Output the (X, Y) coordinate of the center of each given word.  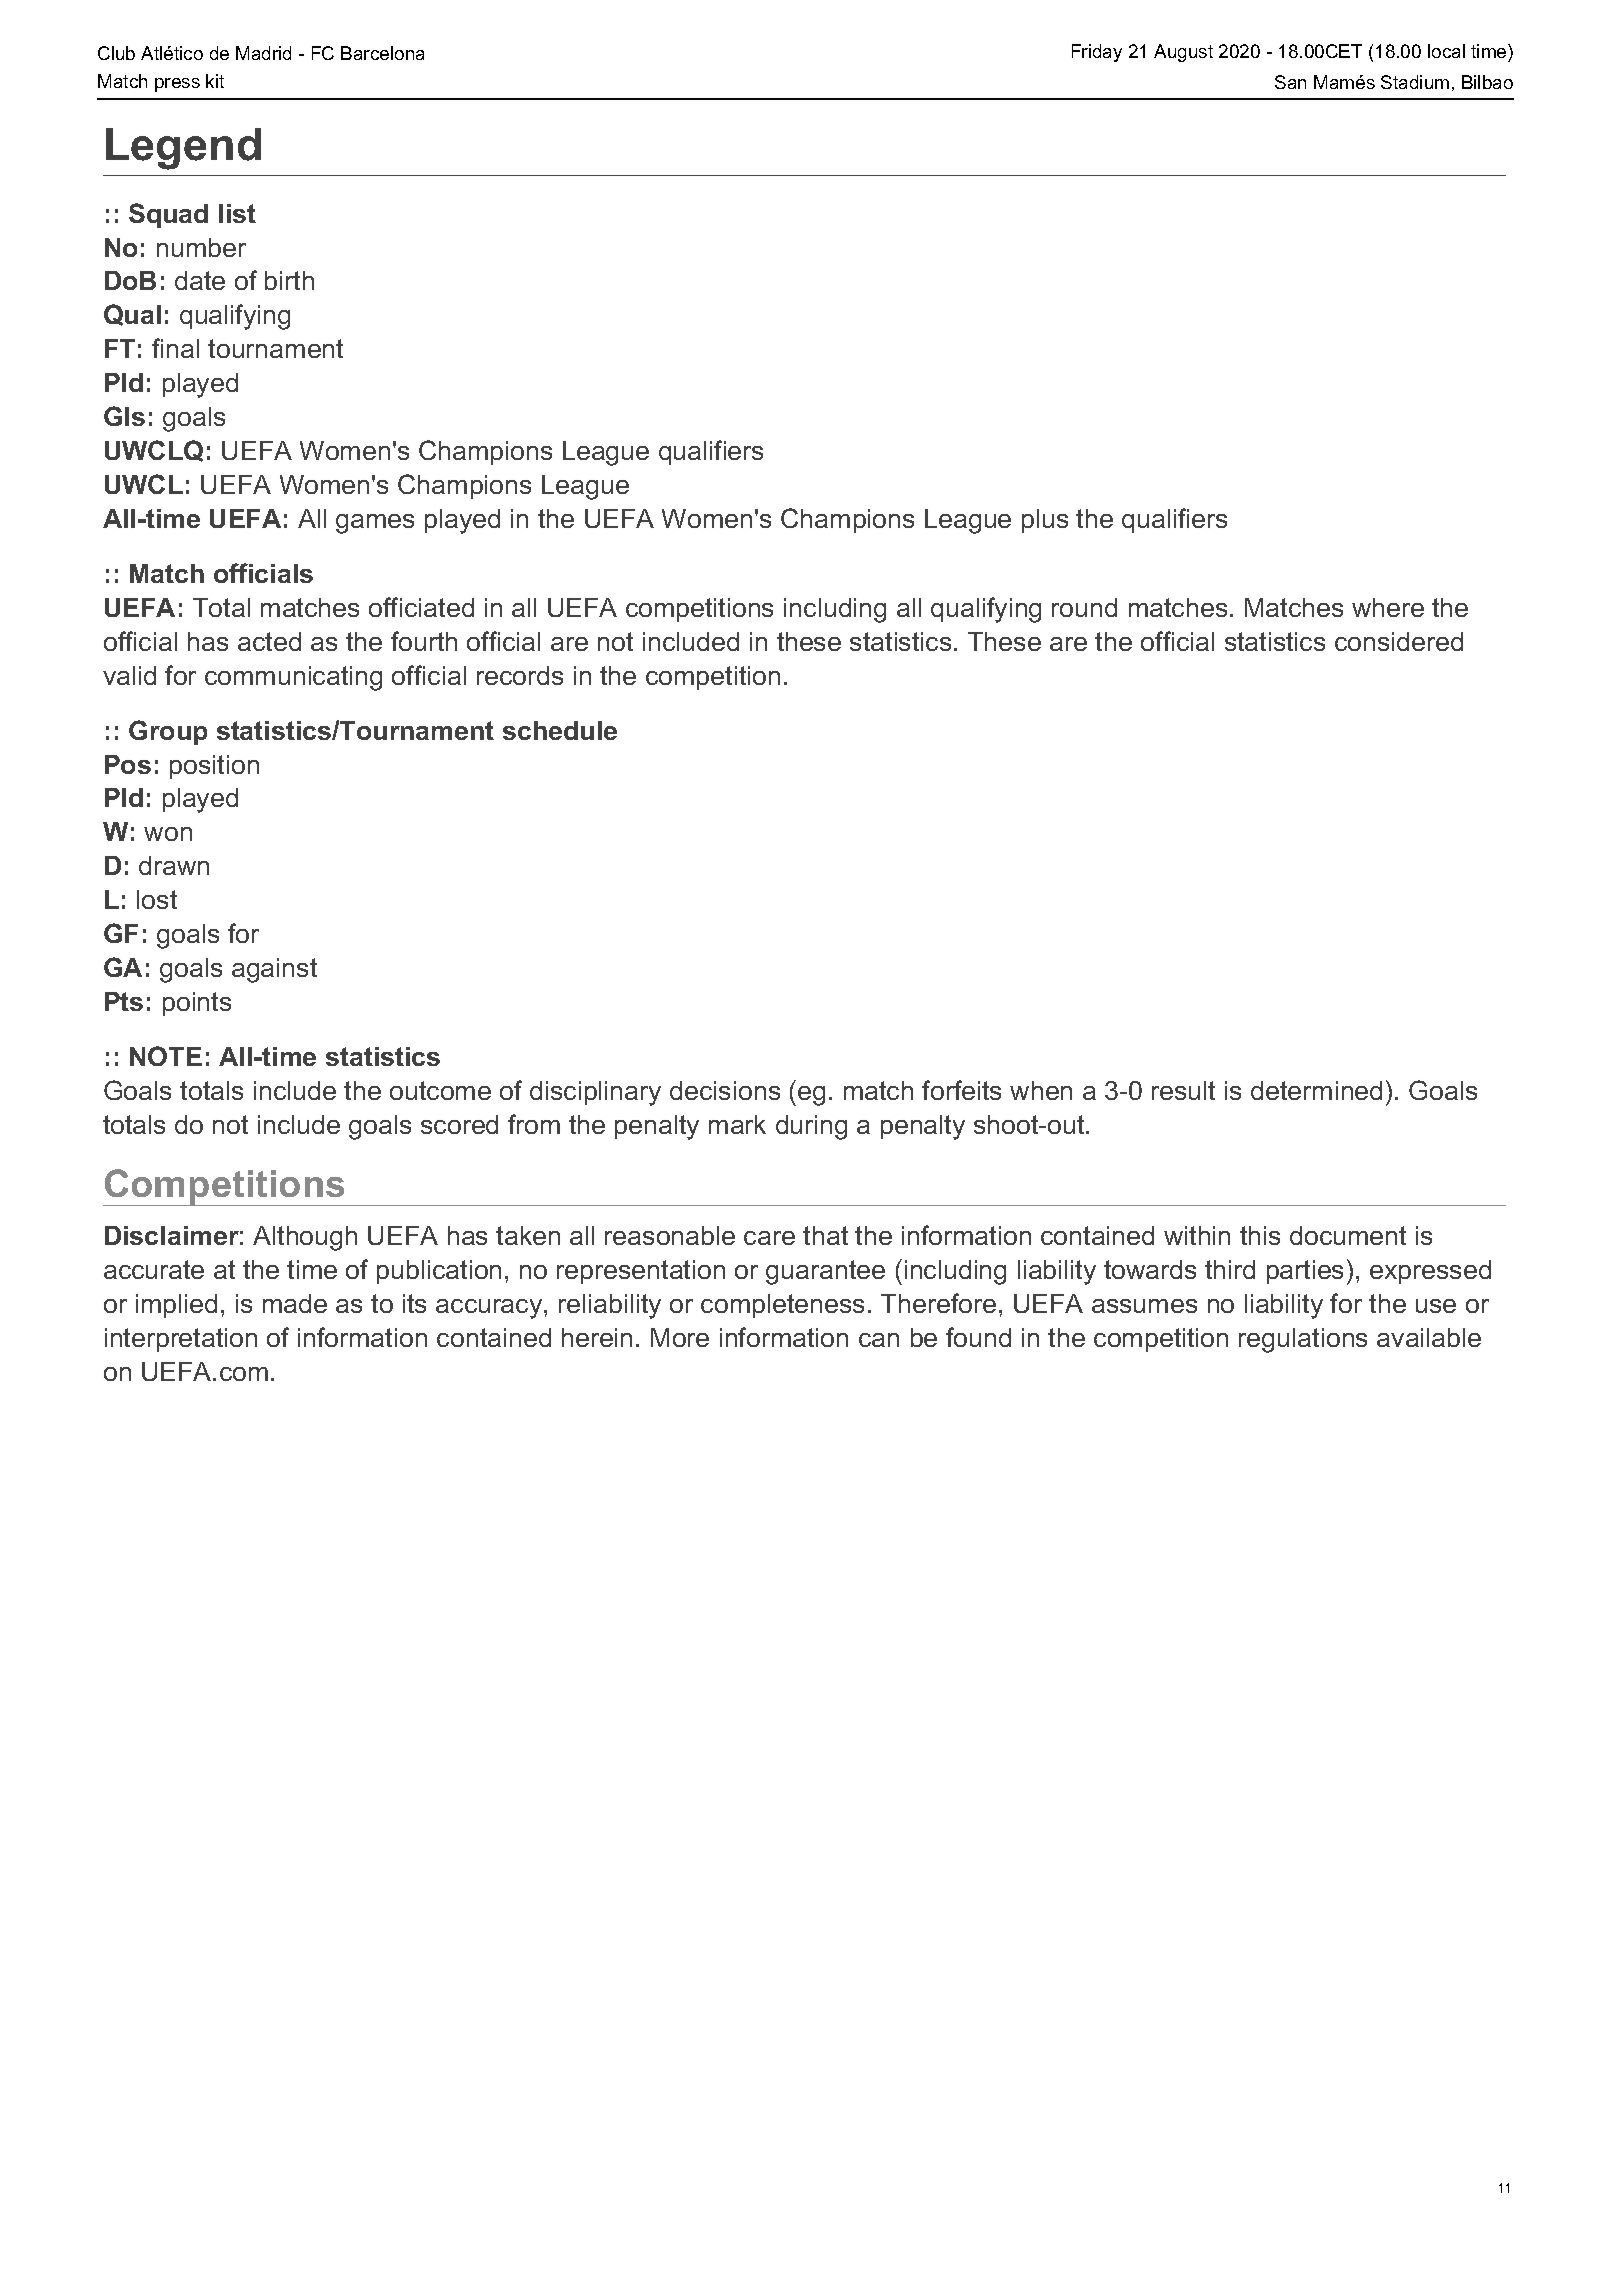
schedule (560, 730)
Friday (1097, 53)
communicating (293, 678)
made (295, 1303)
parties (1305, 1272)
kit (215, 81)
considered (1399, 641)
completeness (782, 1306)
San (1290, 82)
